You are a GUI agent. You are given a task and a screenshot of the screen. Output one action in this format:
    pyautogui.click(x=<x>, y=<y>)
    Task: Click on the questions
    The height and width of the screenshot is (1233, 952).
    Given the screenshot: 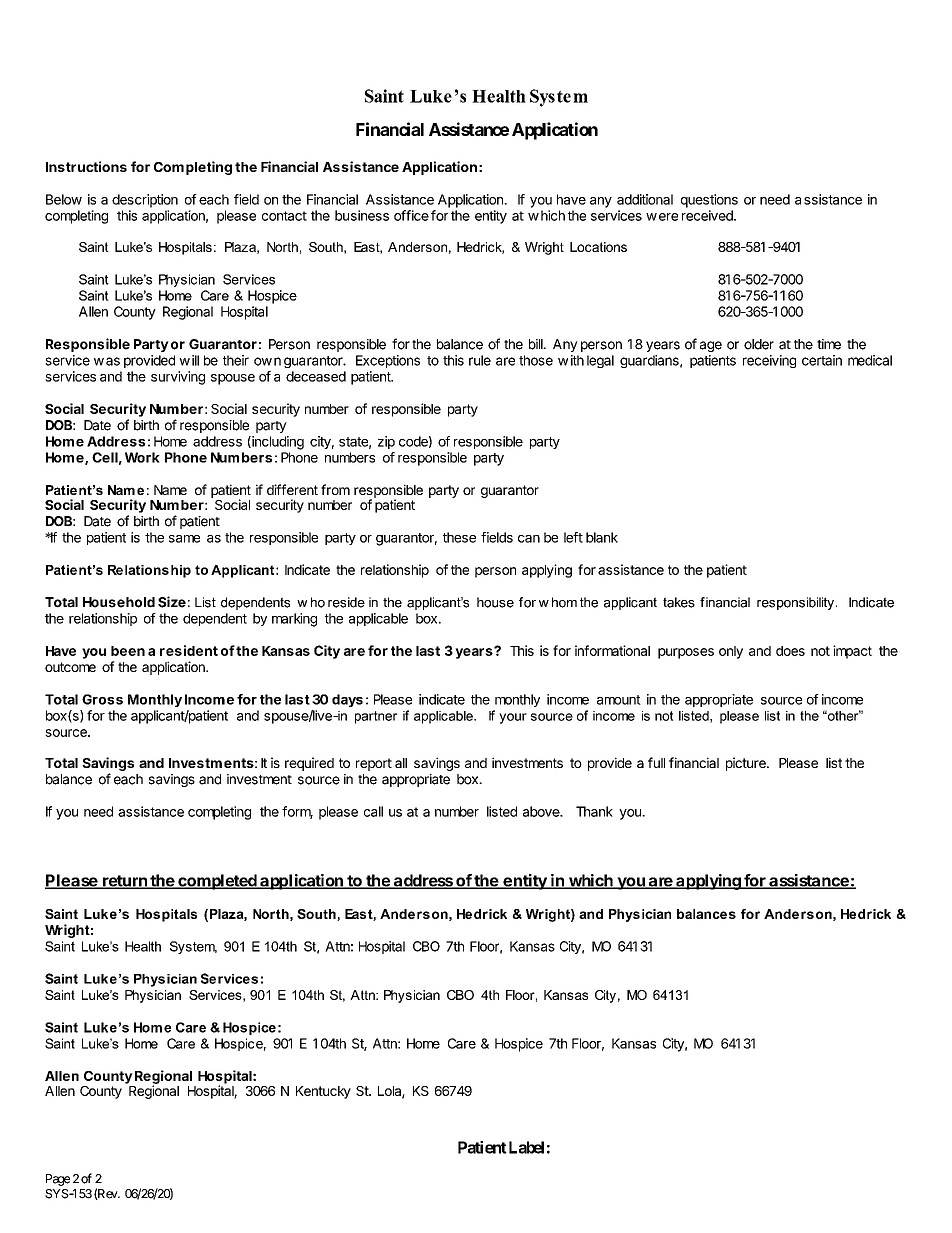 What is the action you would take?
    pyautogui.click(x=709, y=201)
